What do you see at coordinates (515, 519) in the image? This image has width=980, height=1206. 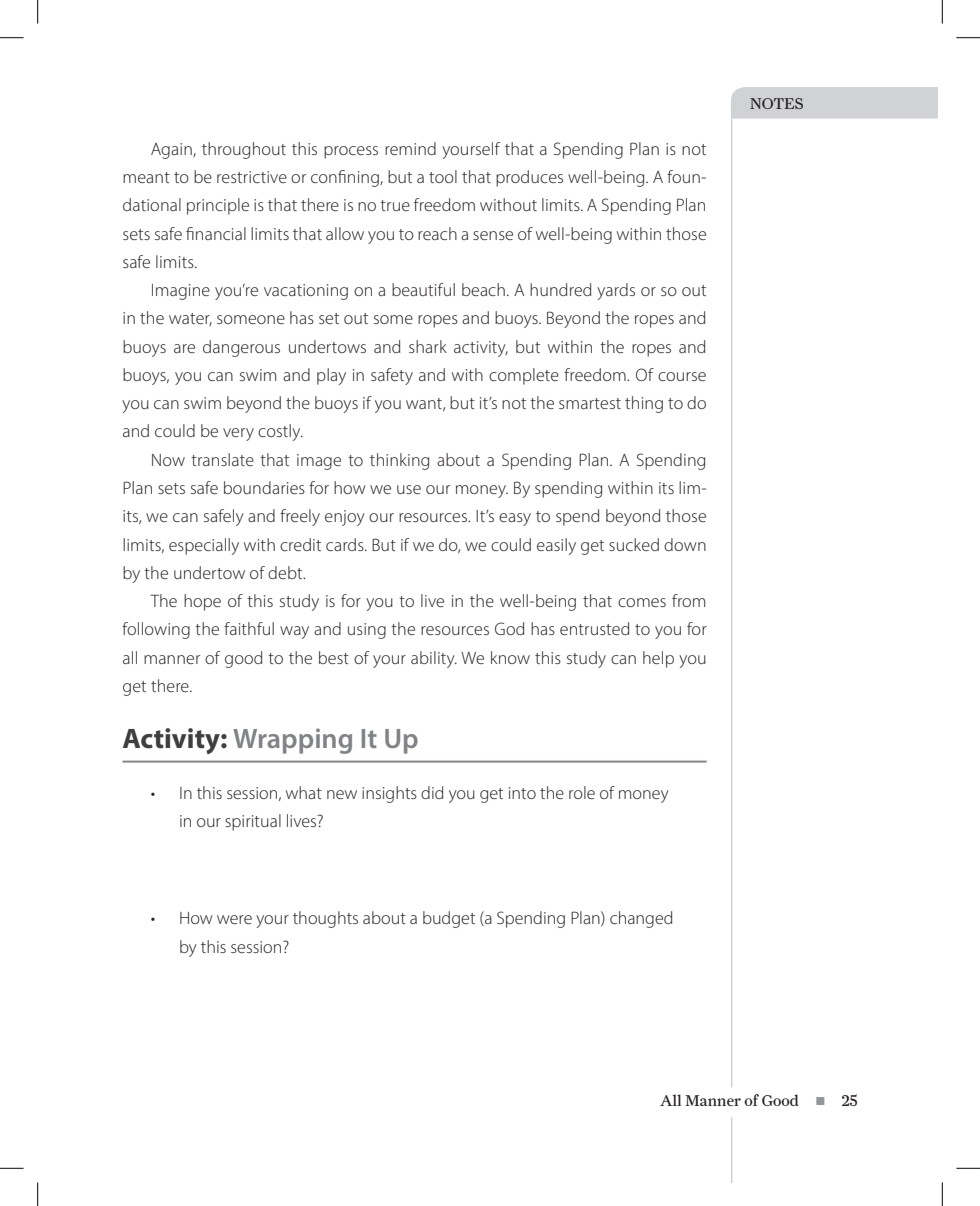 I see `easy` at bounding box center [515, 519].
